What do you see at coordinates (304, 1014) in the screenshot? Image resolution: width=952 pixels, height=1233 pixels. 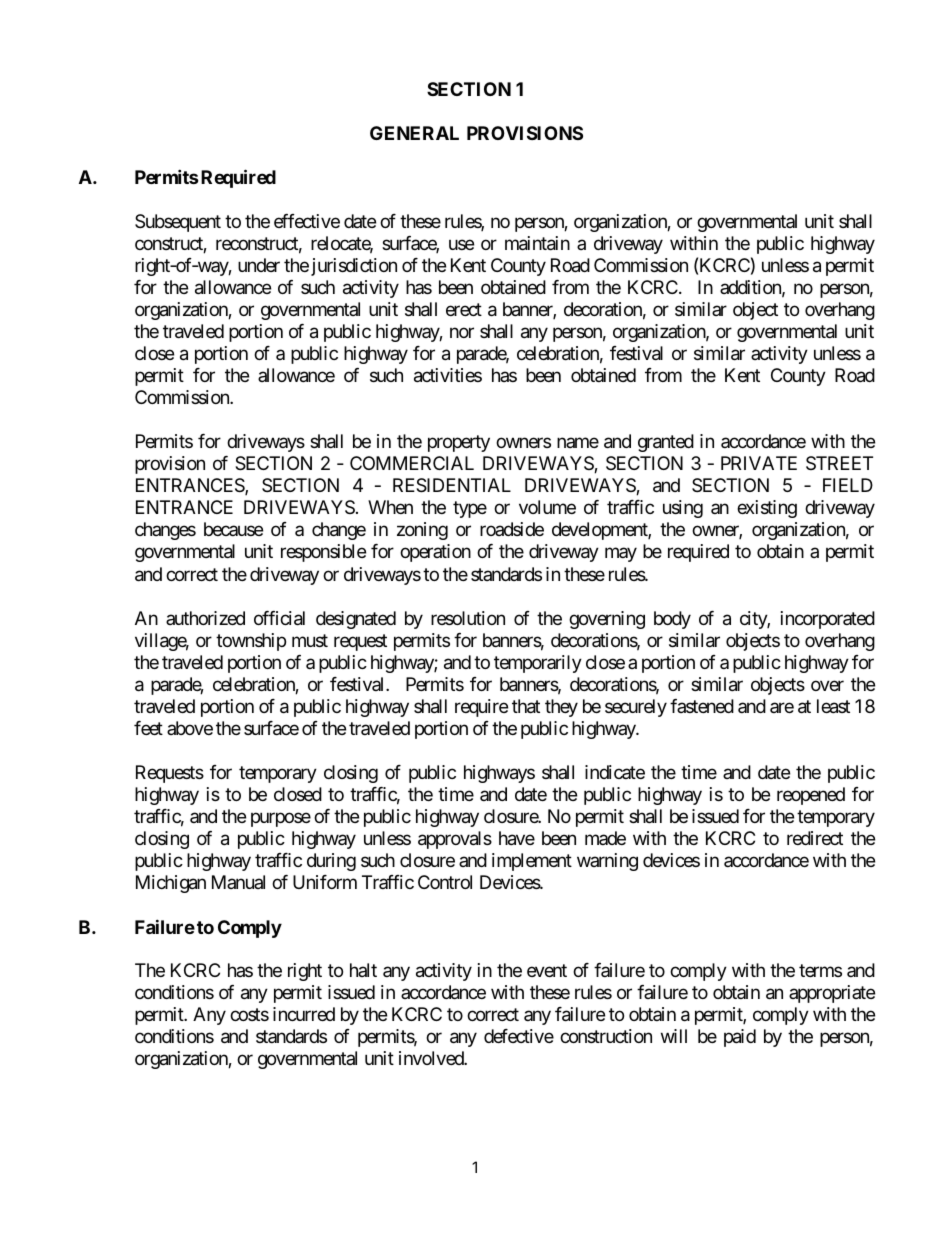 I see `incurred` at bounding box center [304, 1014].
